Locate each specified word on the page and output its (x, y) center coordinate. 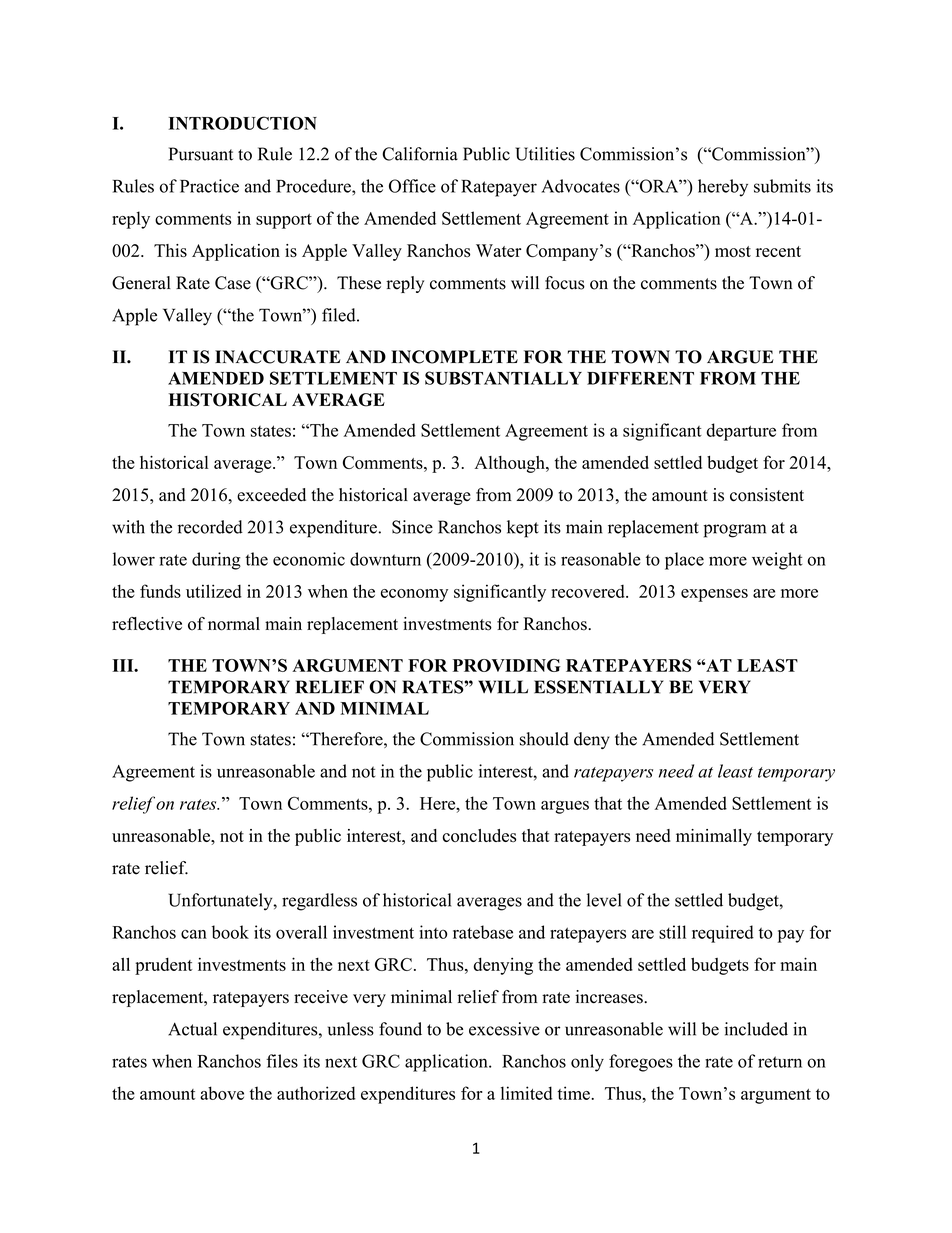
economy (414, 595)
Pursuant (201, 154)
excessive (504, 1029)
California (420, 154)
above (222, 1093)
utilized (214, 591)
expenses (714, 595)
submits (782, 186)
